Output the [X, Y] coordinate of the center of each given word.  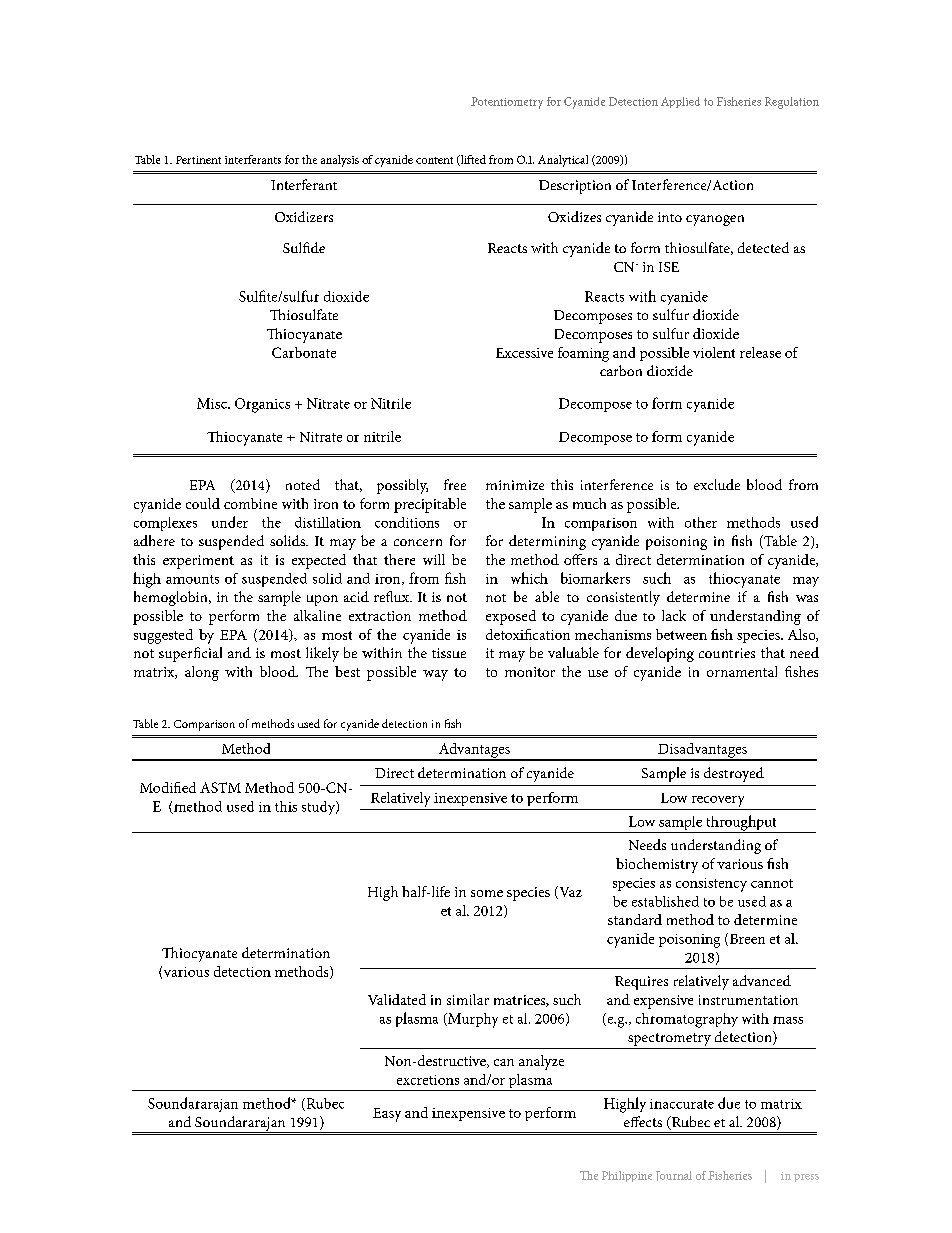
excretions [428, 1080]
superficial [190, 654]
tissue [449, 653]
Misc [213, 403]
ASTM [220, 787]
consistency [711, 885]
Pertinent [198, 160]
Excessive [524, 353]
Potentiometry [507, 103]
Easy [387, 1115]
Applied [680, 102]
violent [714, 352]
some [487, 893]
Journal [674, 1176]
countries [727, 653]
